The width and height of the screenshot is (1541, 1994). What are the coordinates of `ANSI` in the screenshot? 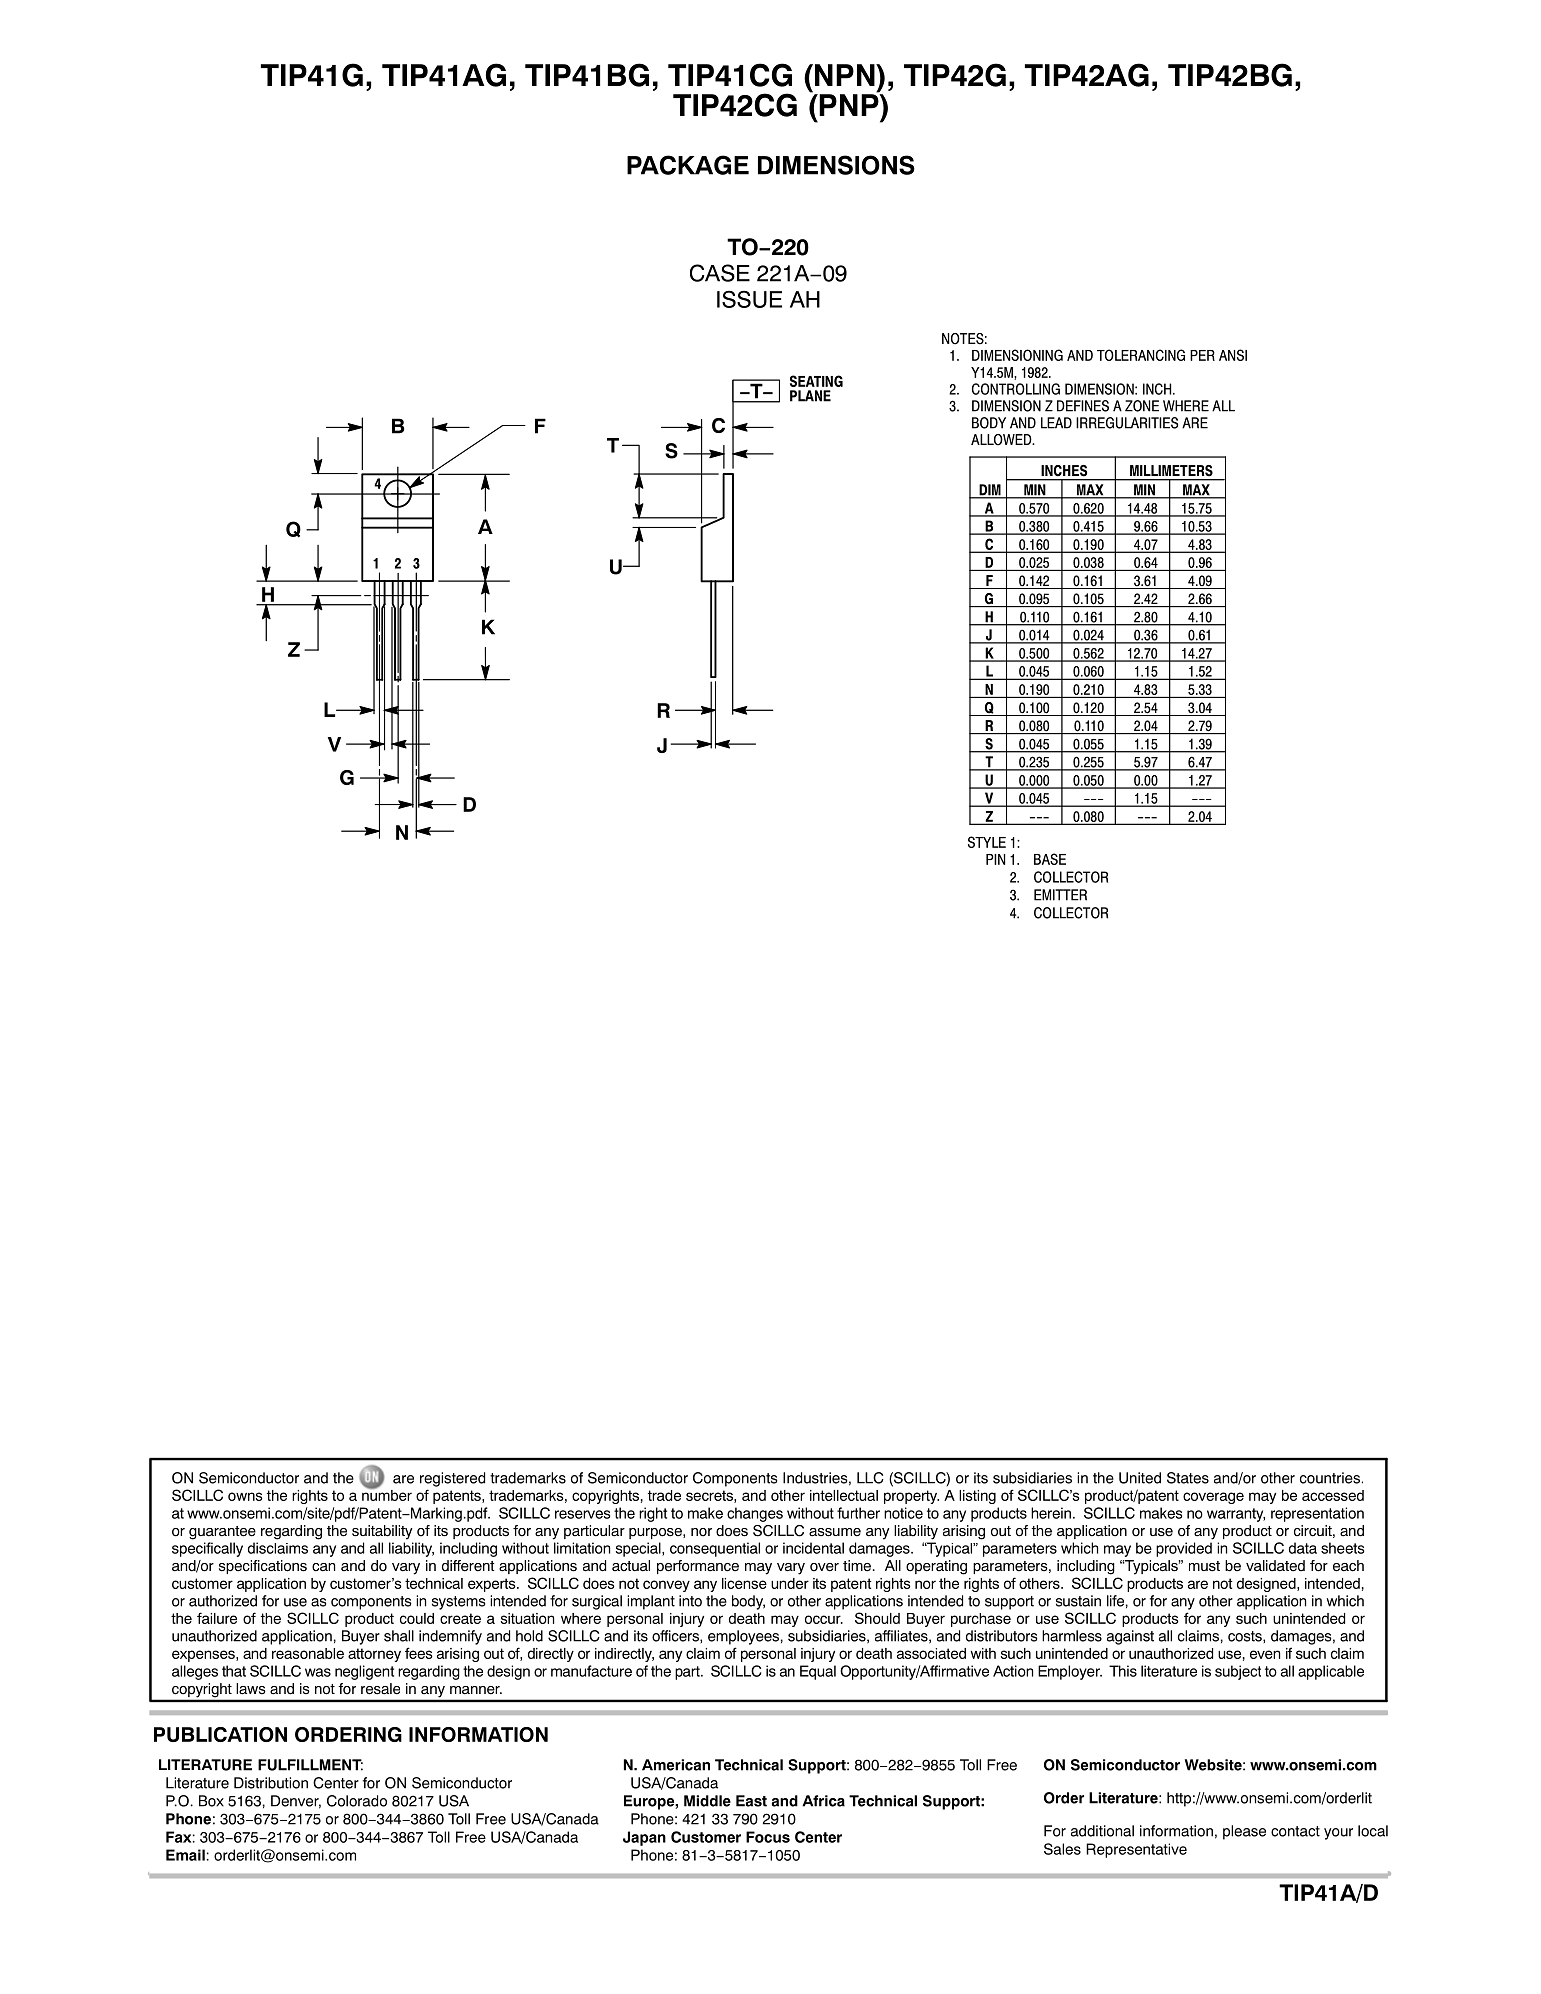 It's located at (1233, 355).
